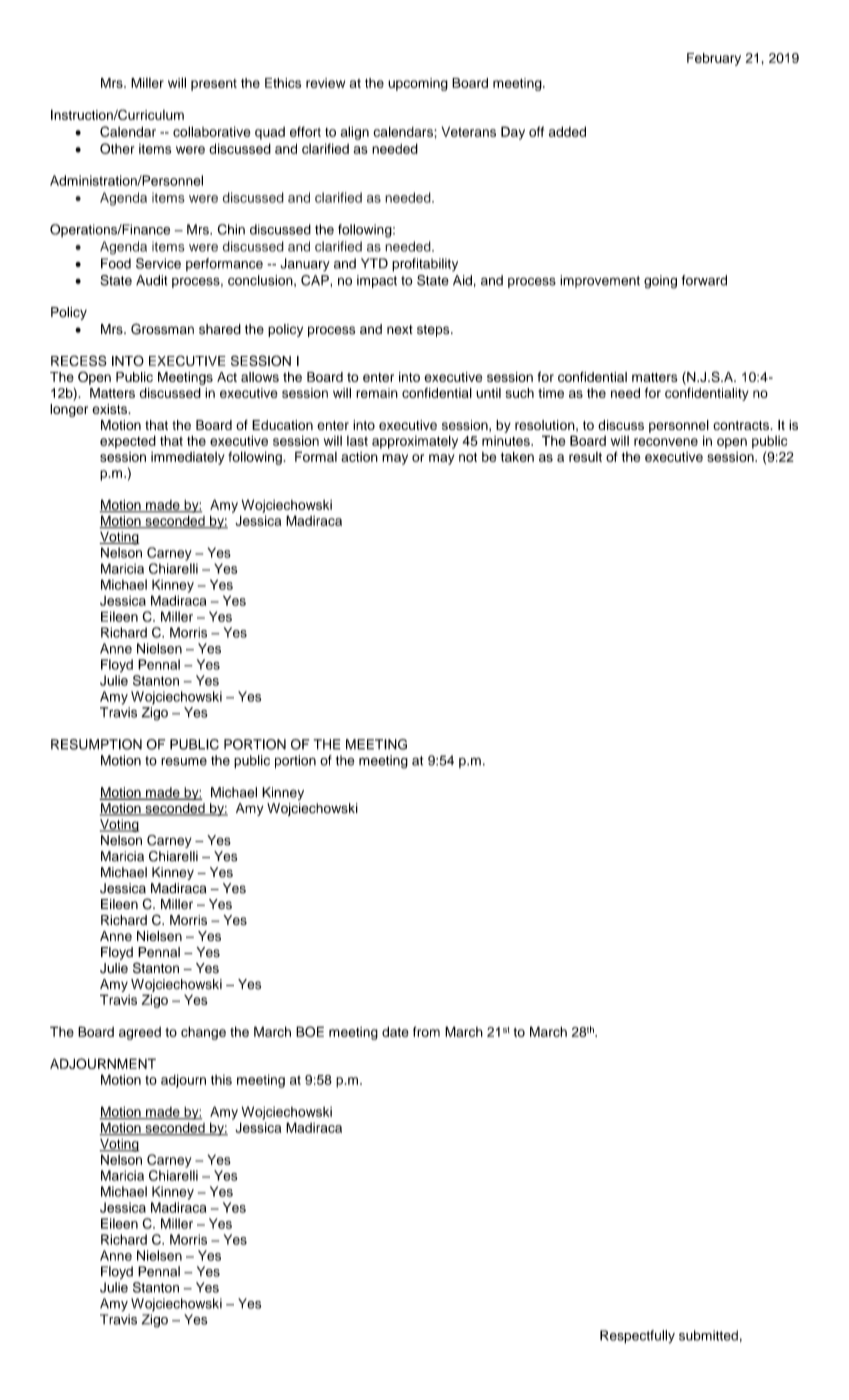  Describe the element at coordinates (666, 442) in the document. I see `reconvene` at that location.
